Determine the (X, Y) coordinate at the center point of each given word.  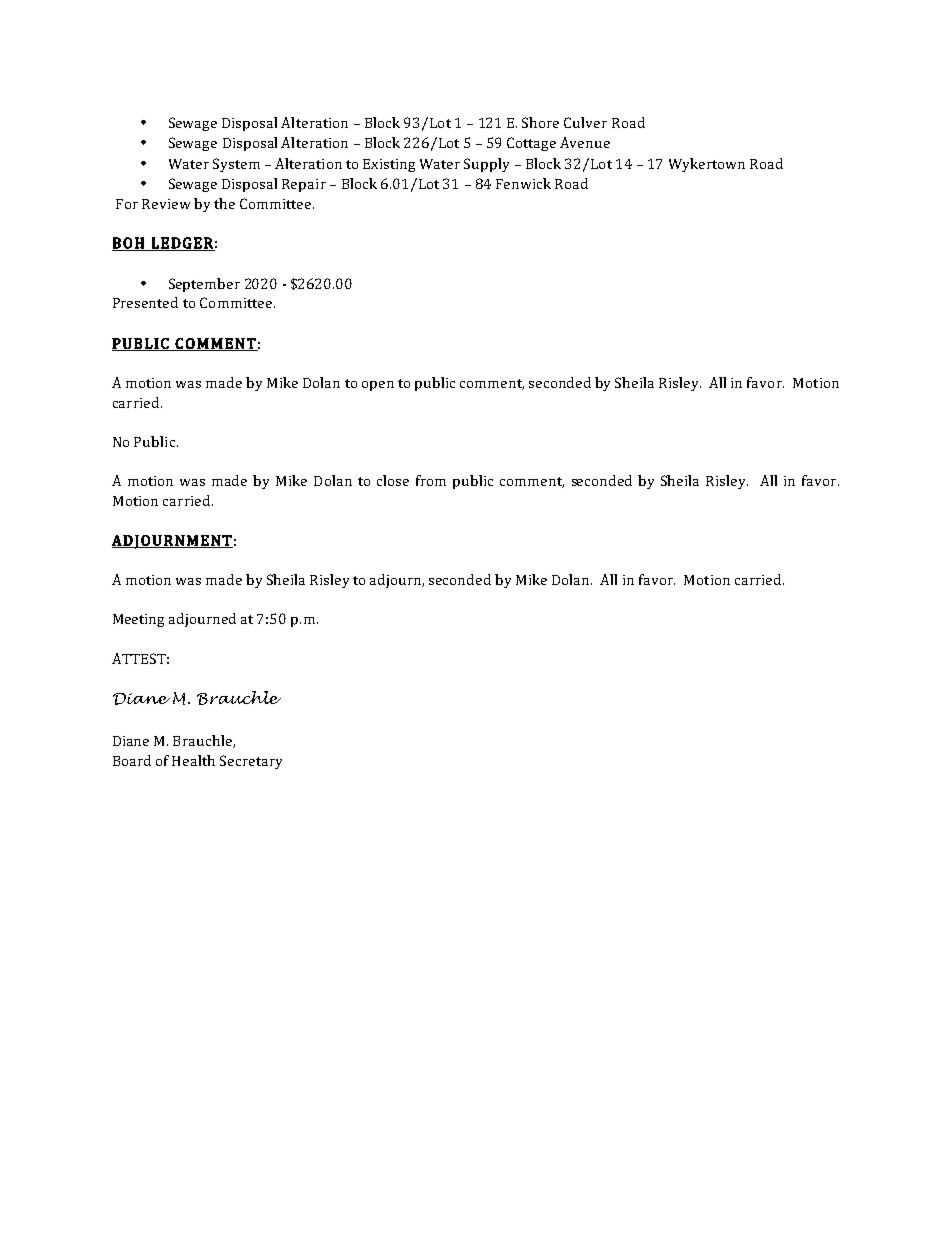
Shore (540, 122)
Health (193, 760)
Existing (389, 165)
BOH (129, 244)
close (393, 480)
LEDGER (182, 244)
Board (132, 760)
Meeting (138, 620)
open (378, 386)
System (236, 165)
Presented (145, 302)
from (431, 480)
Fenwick (523, 183)
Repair (304, 185)
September (204, 285)
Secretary (251, 762)
